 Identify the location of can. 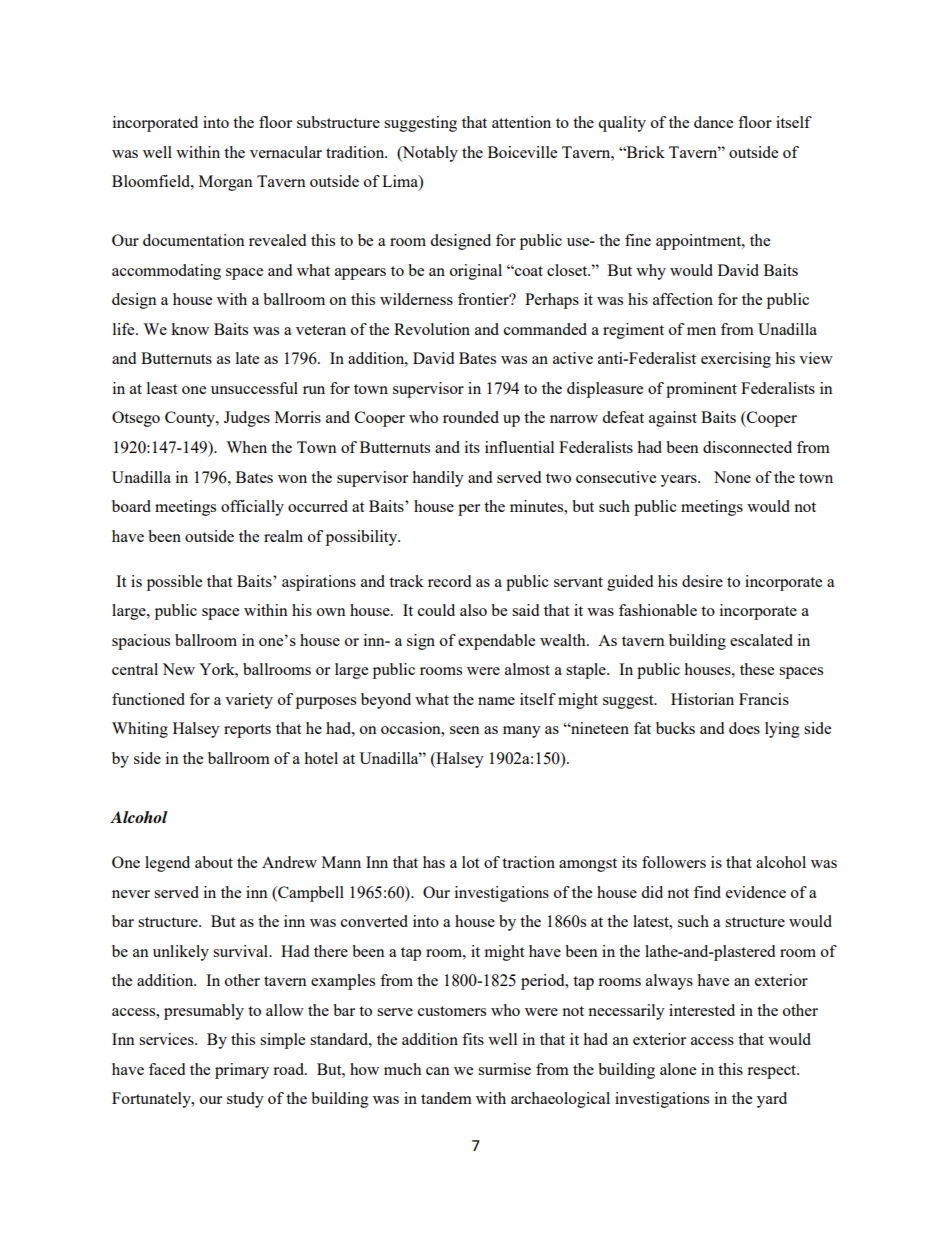
(438, 1071).
